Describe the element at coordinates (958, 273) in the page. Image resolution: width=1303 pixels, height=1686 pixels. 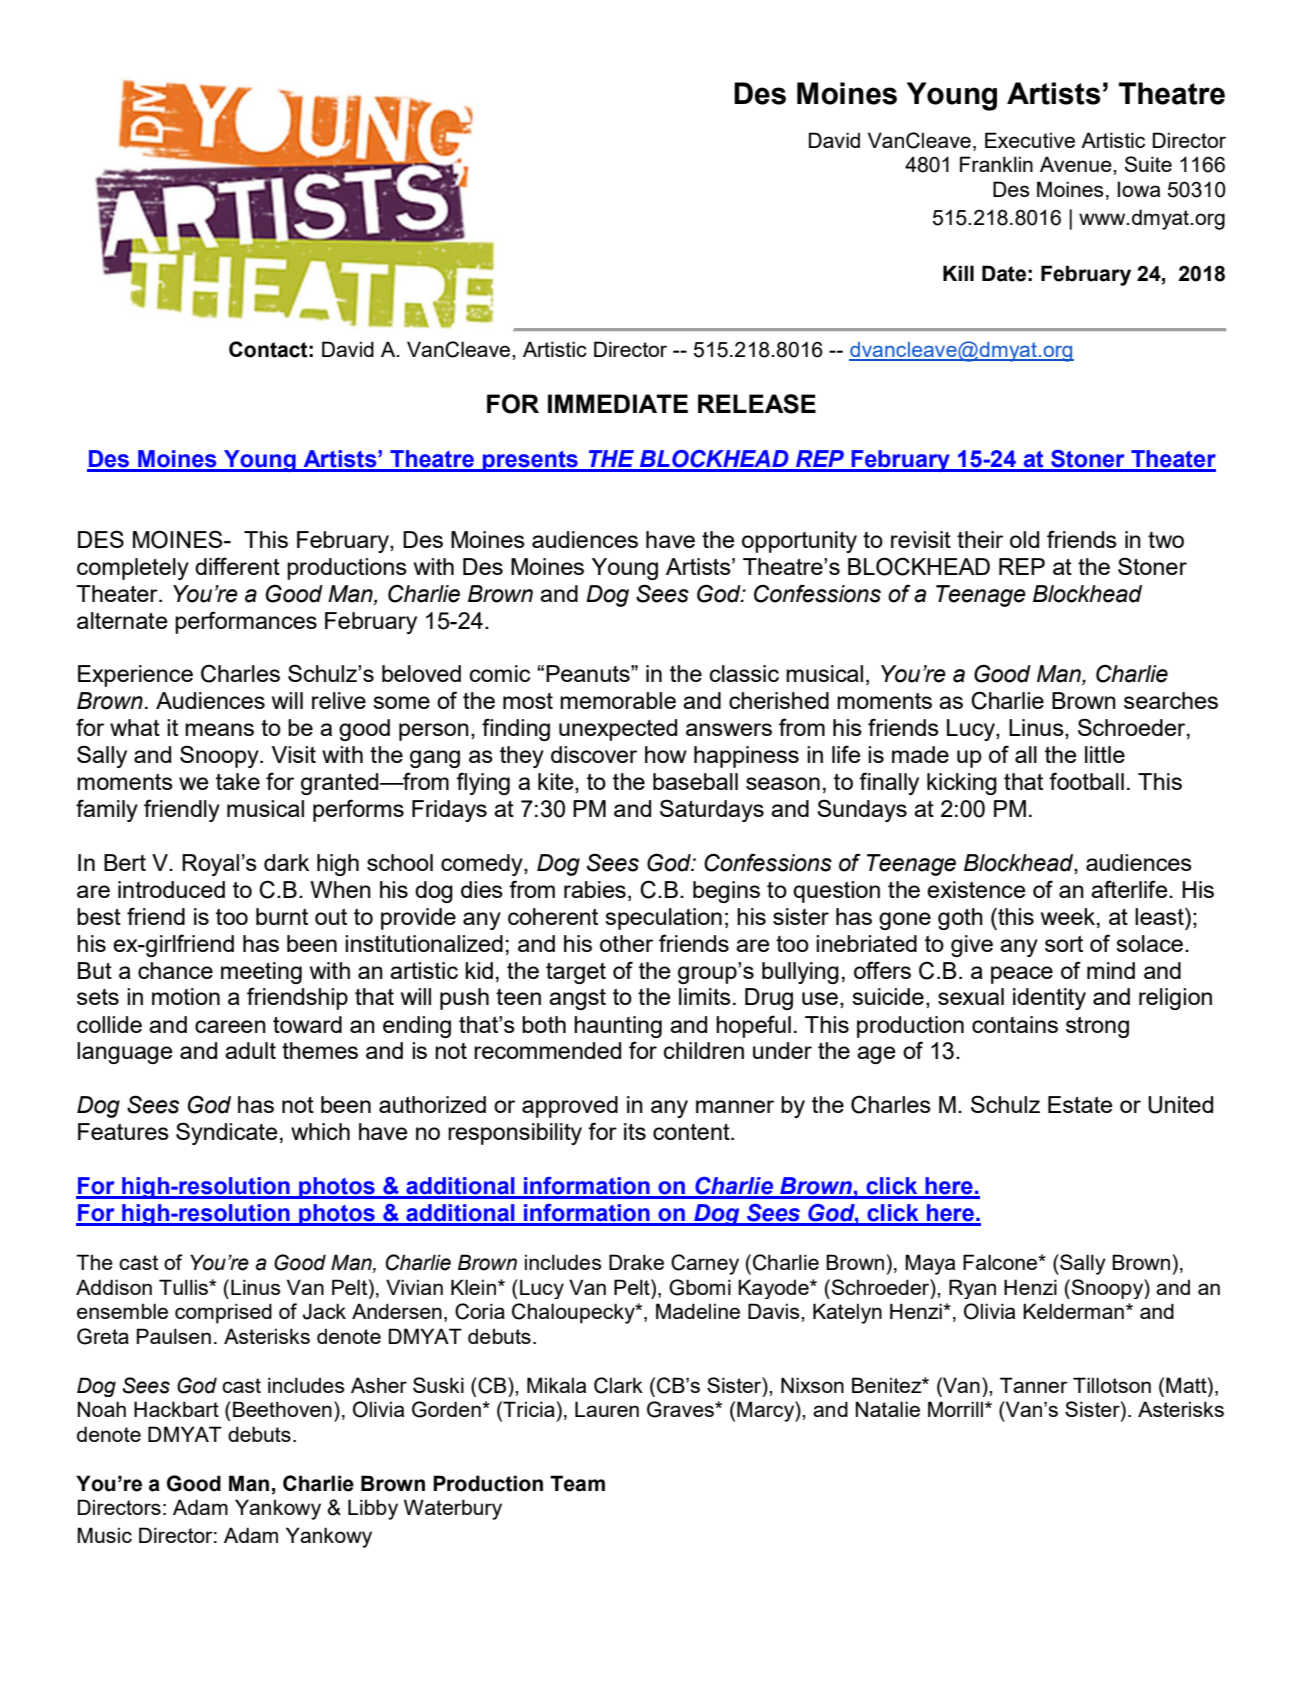
I see `Kill` at that location.
